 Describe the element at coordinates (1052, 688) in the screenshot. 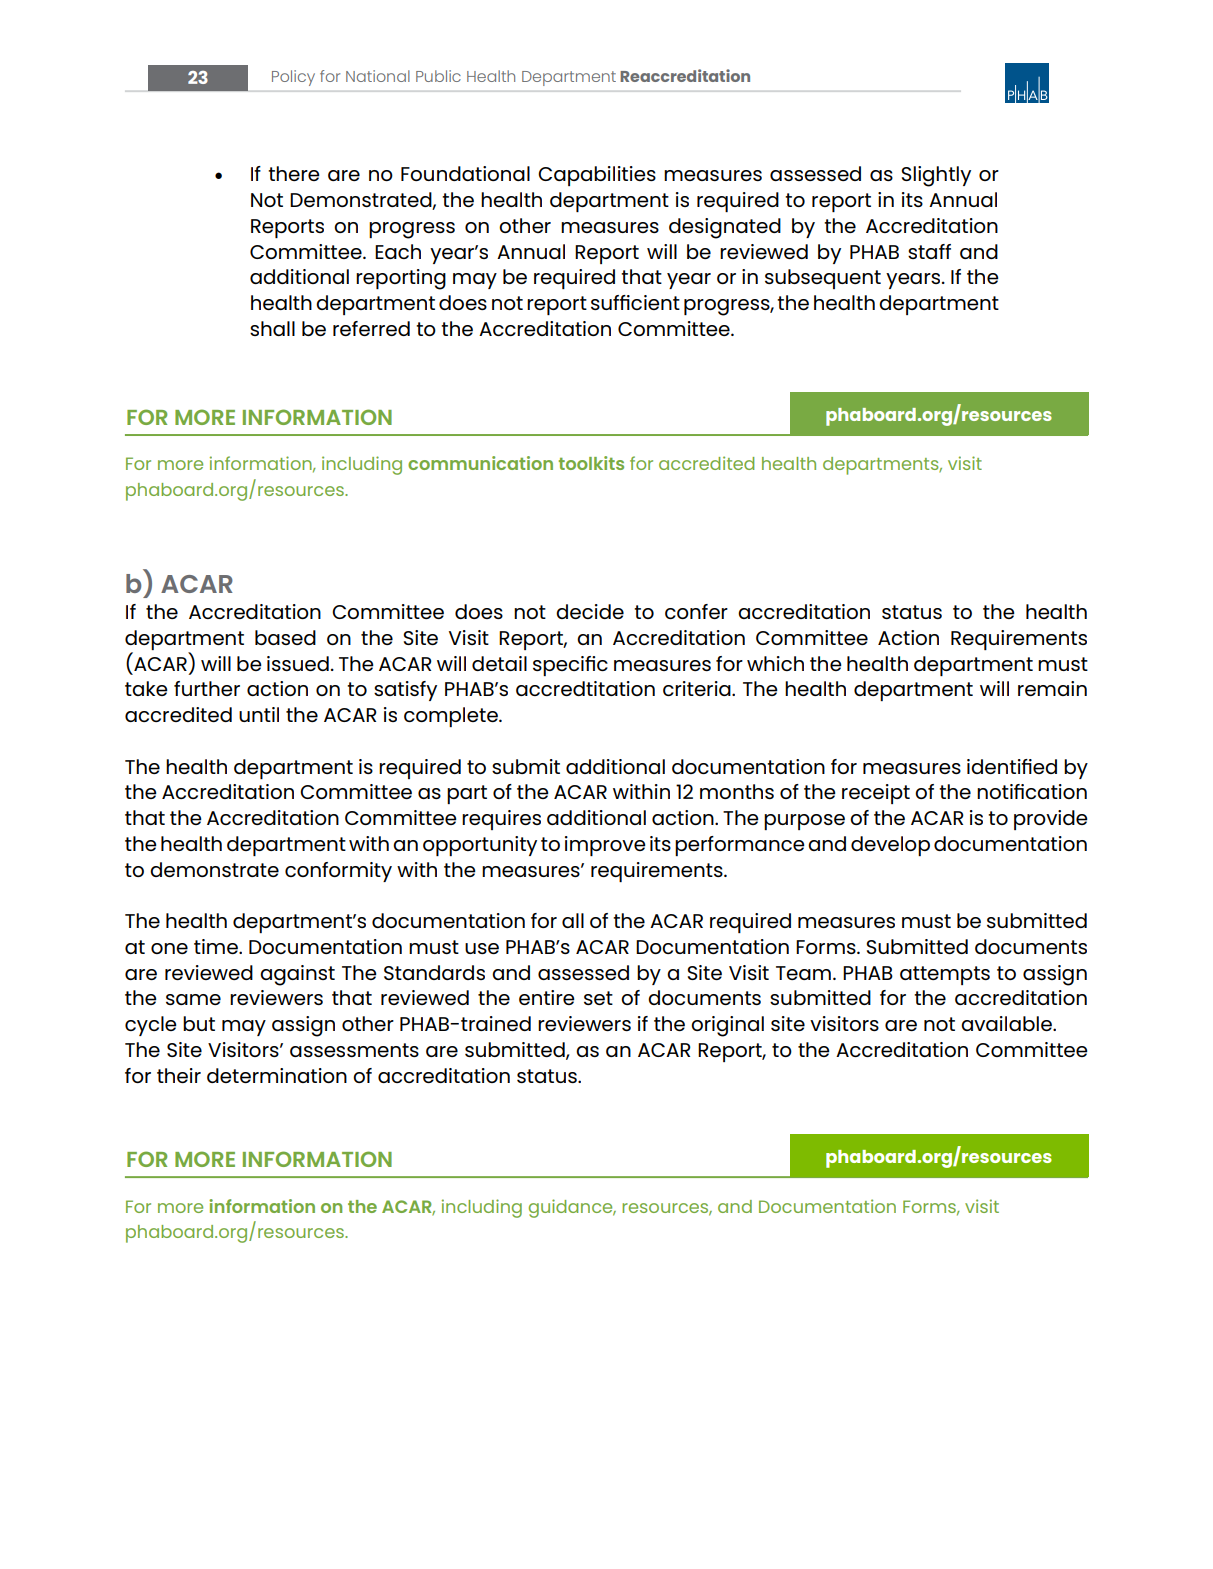

I see `remain` at that location.
